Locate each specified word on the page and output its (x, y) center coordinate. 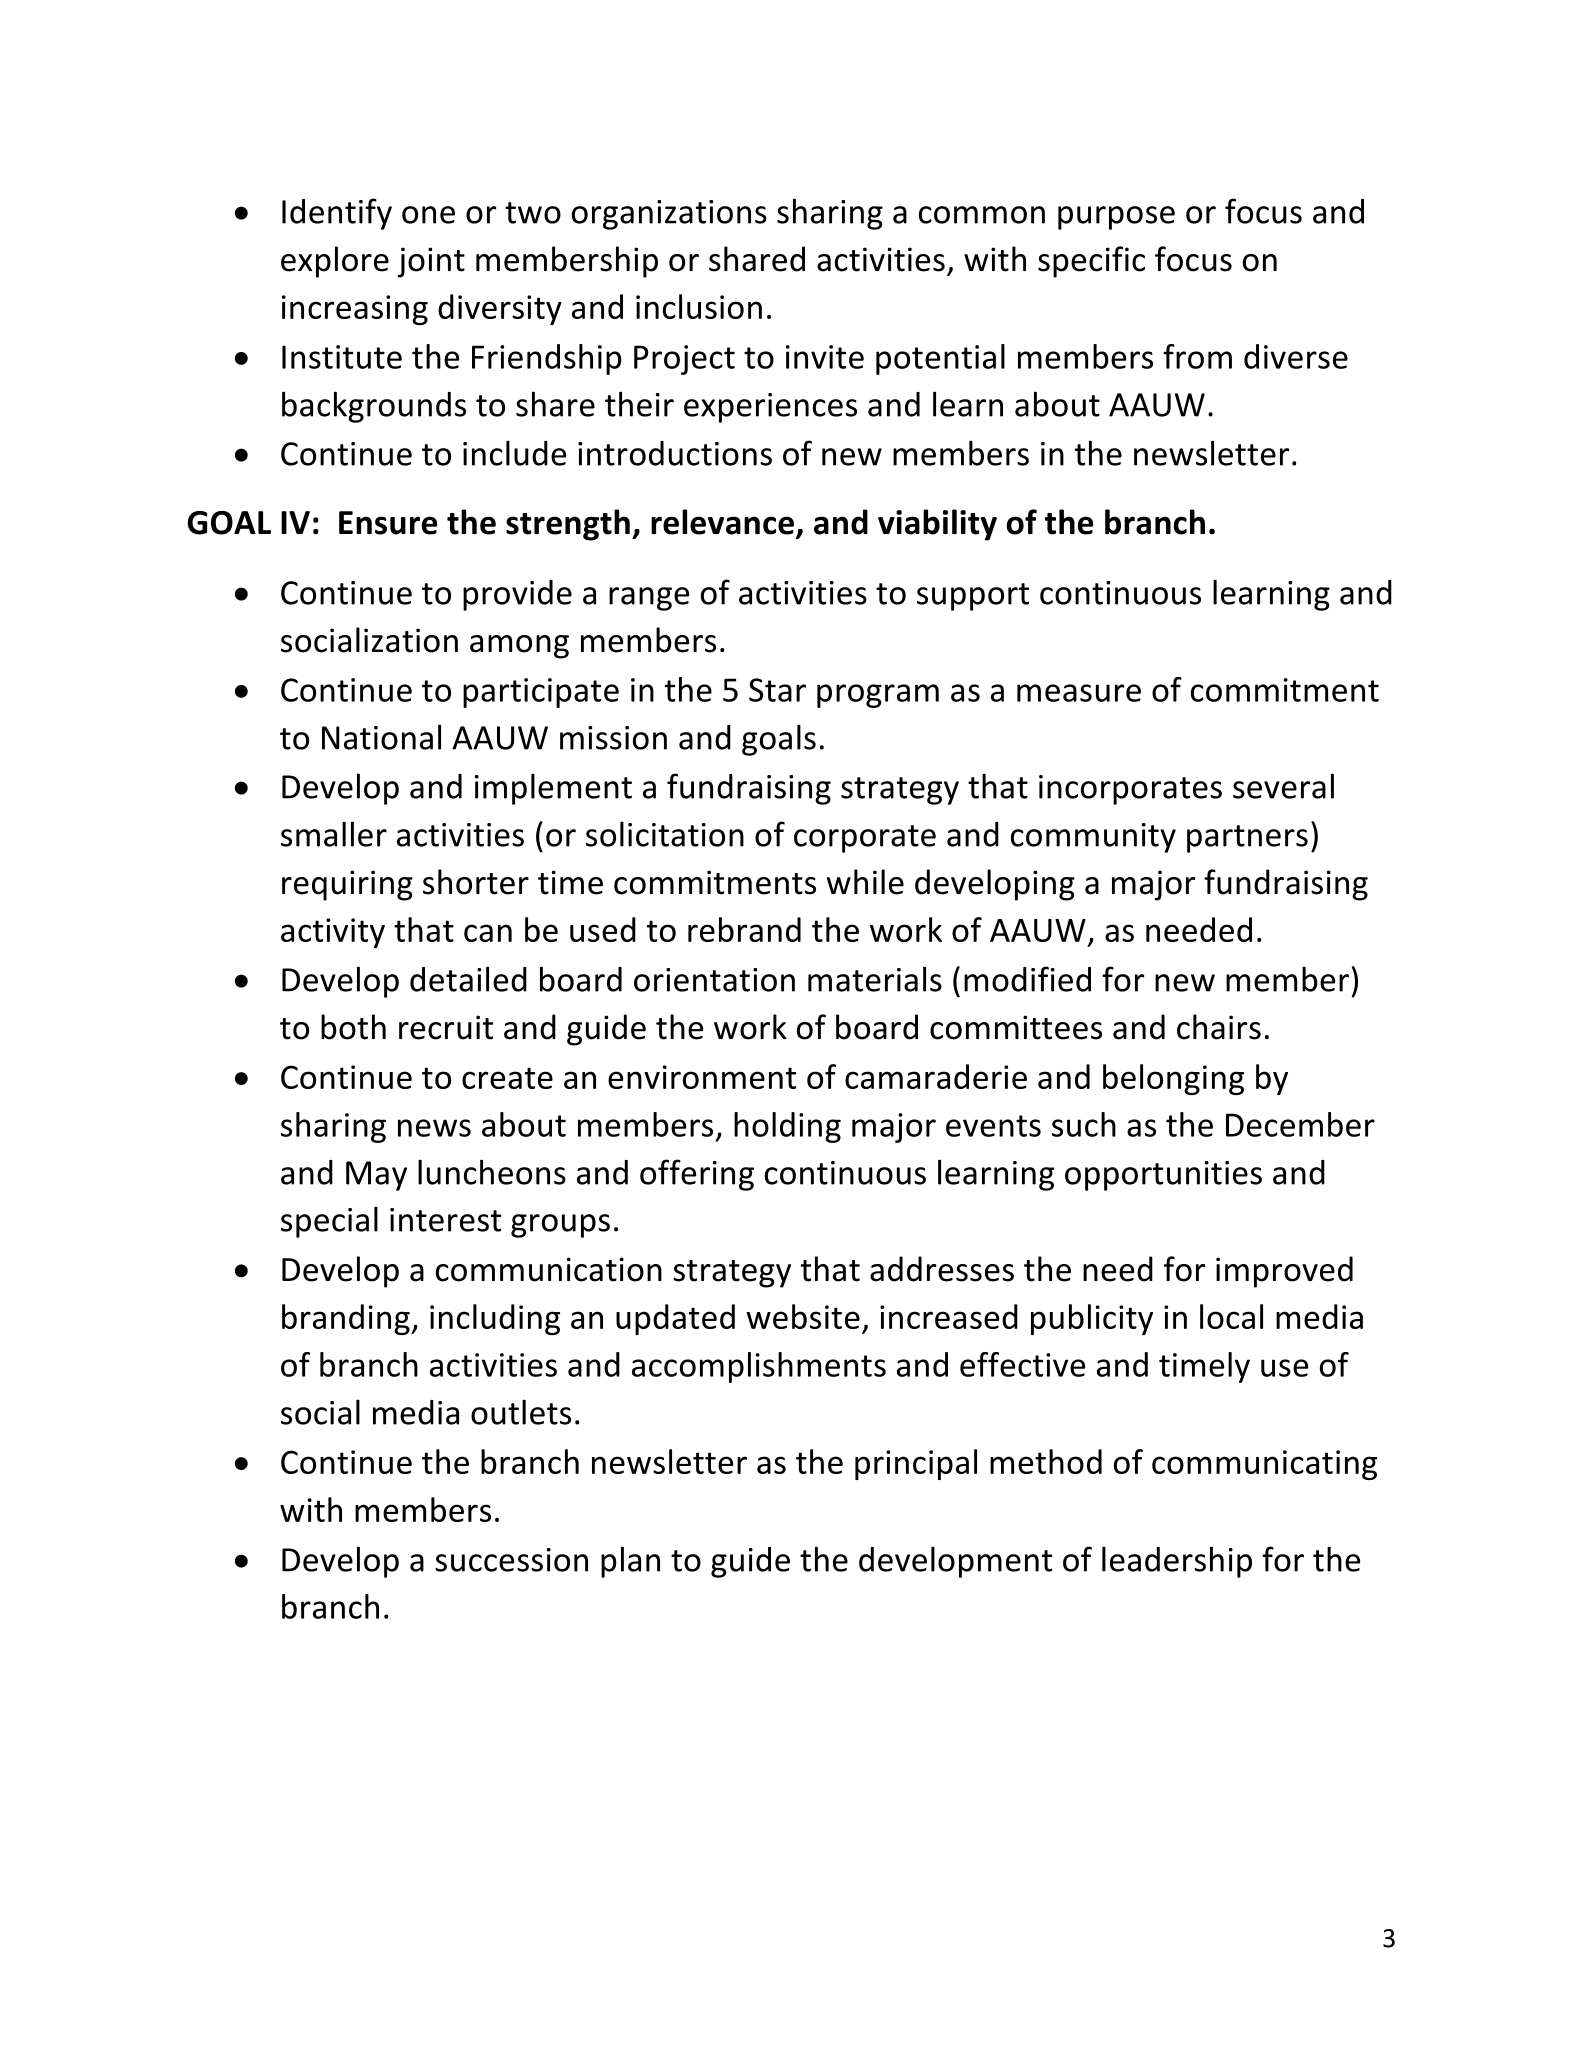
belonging (1173, 1079)
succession (511, 1560)
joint (431, 262)
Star (777, 690)
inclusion (699, 306)
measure (1079, 693)
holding (787, 1127)
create (507, 1078)
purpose (1116, 218)
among (519, 647)
